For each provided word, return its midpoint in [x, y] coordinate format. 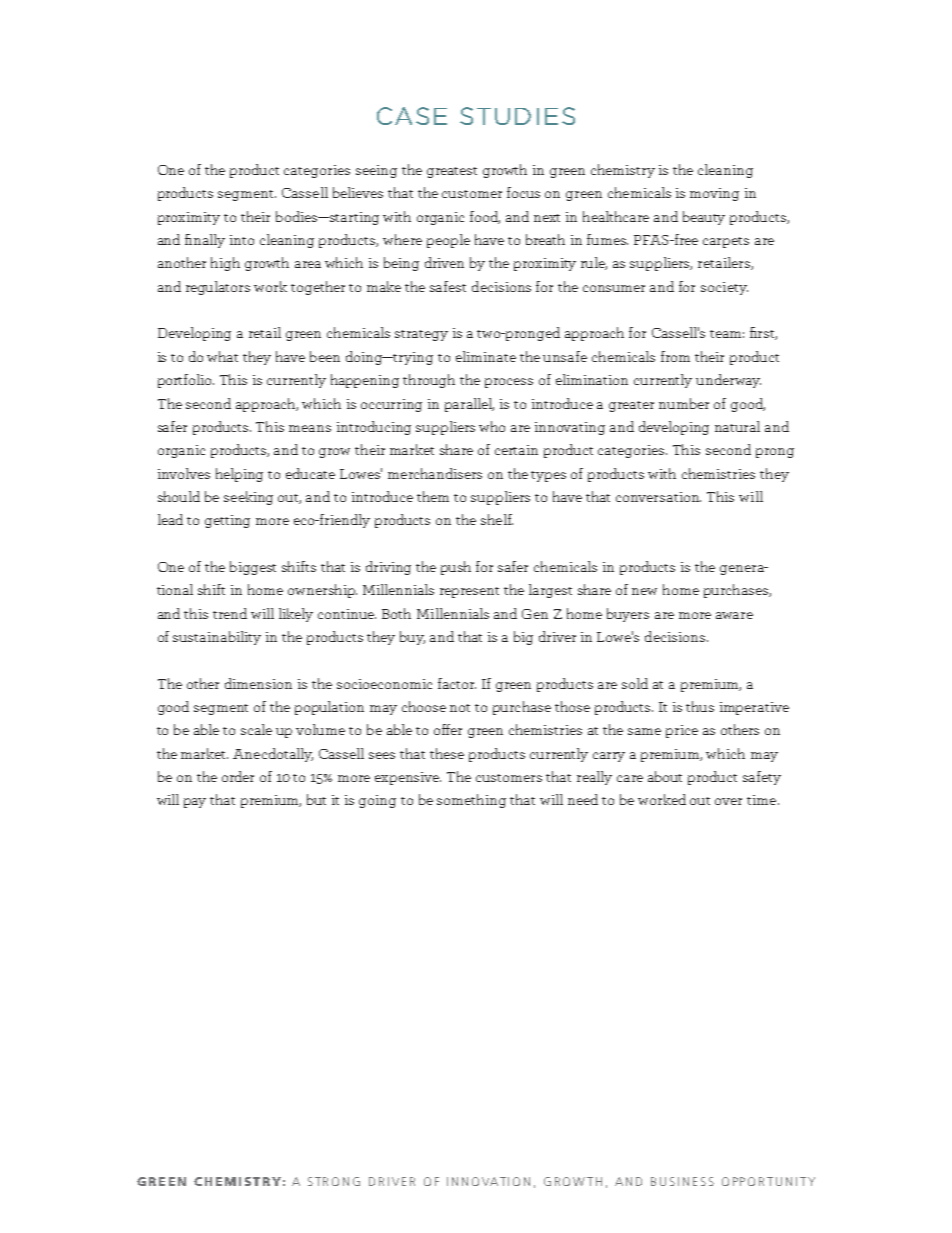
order [238, 776]
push [456, 568]
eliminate [486, 356]
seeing [376, 171]
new [644, 591]
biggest [253, 568]
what [222, 356]
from [675, 356]
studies [517, 116]
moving [714, 194]
